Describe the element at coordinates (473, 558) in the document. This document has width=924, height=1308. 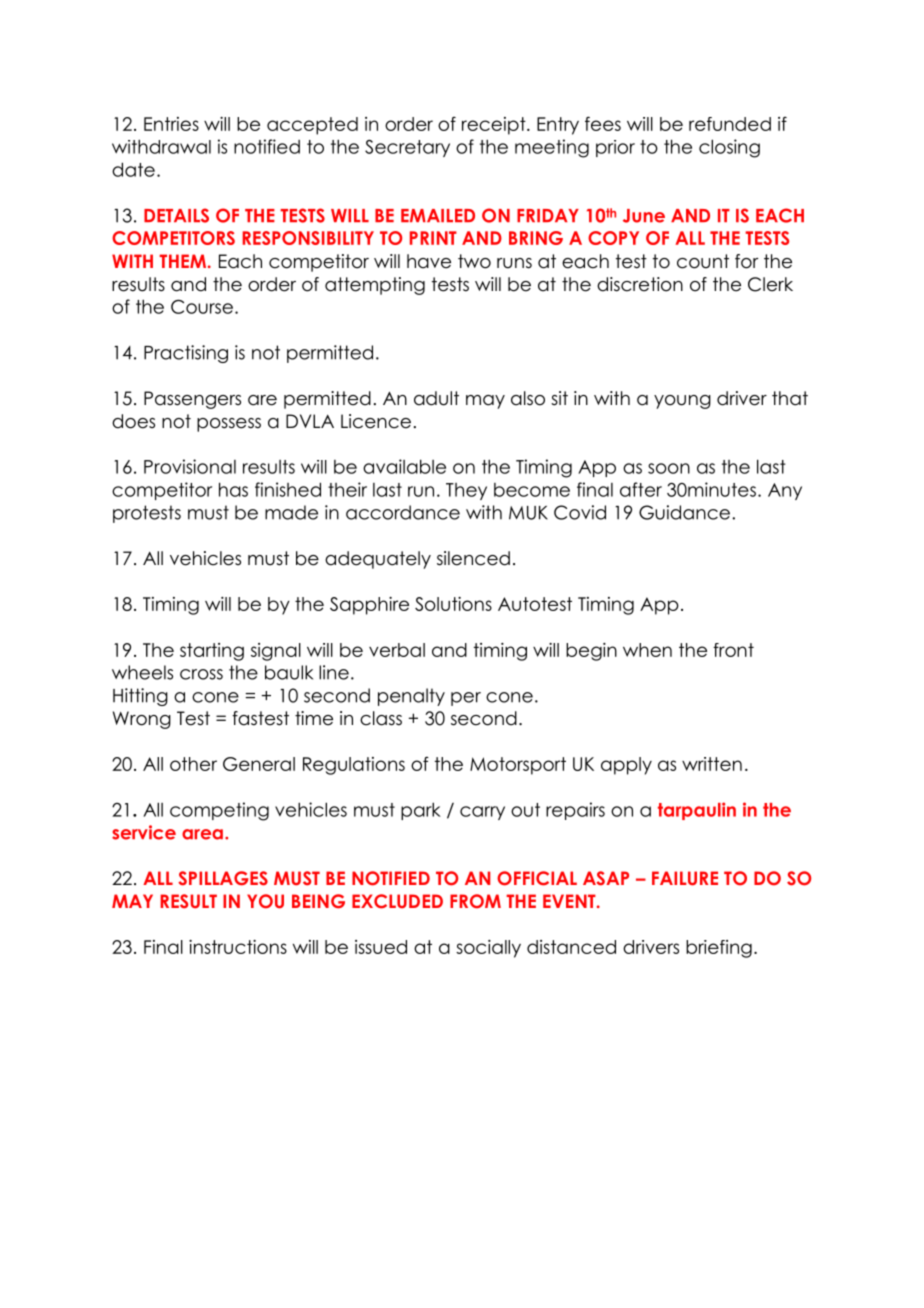
I see `silenced` at that location.
